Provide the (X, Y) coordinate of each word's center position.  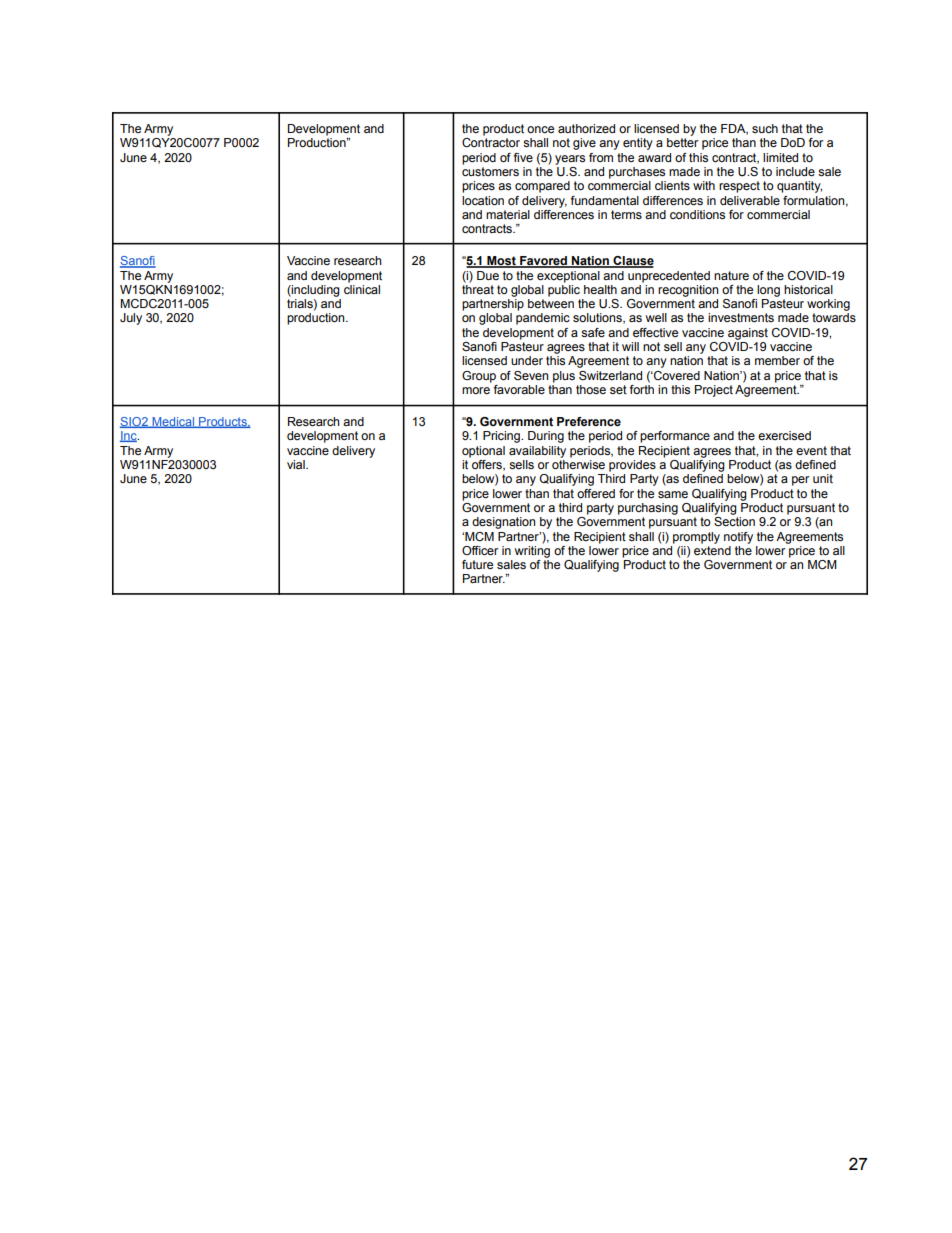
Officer (480, 550)
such (765, 128)
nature (731, 275)
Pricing (502, 437)
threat (478, 288)
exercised (784, 435)
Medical (173, 422)
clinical (362, 288)
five (523, 157)
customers (490, 171)
